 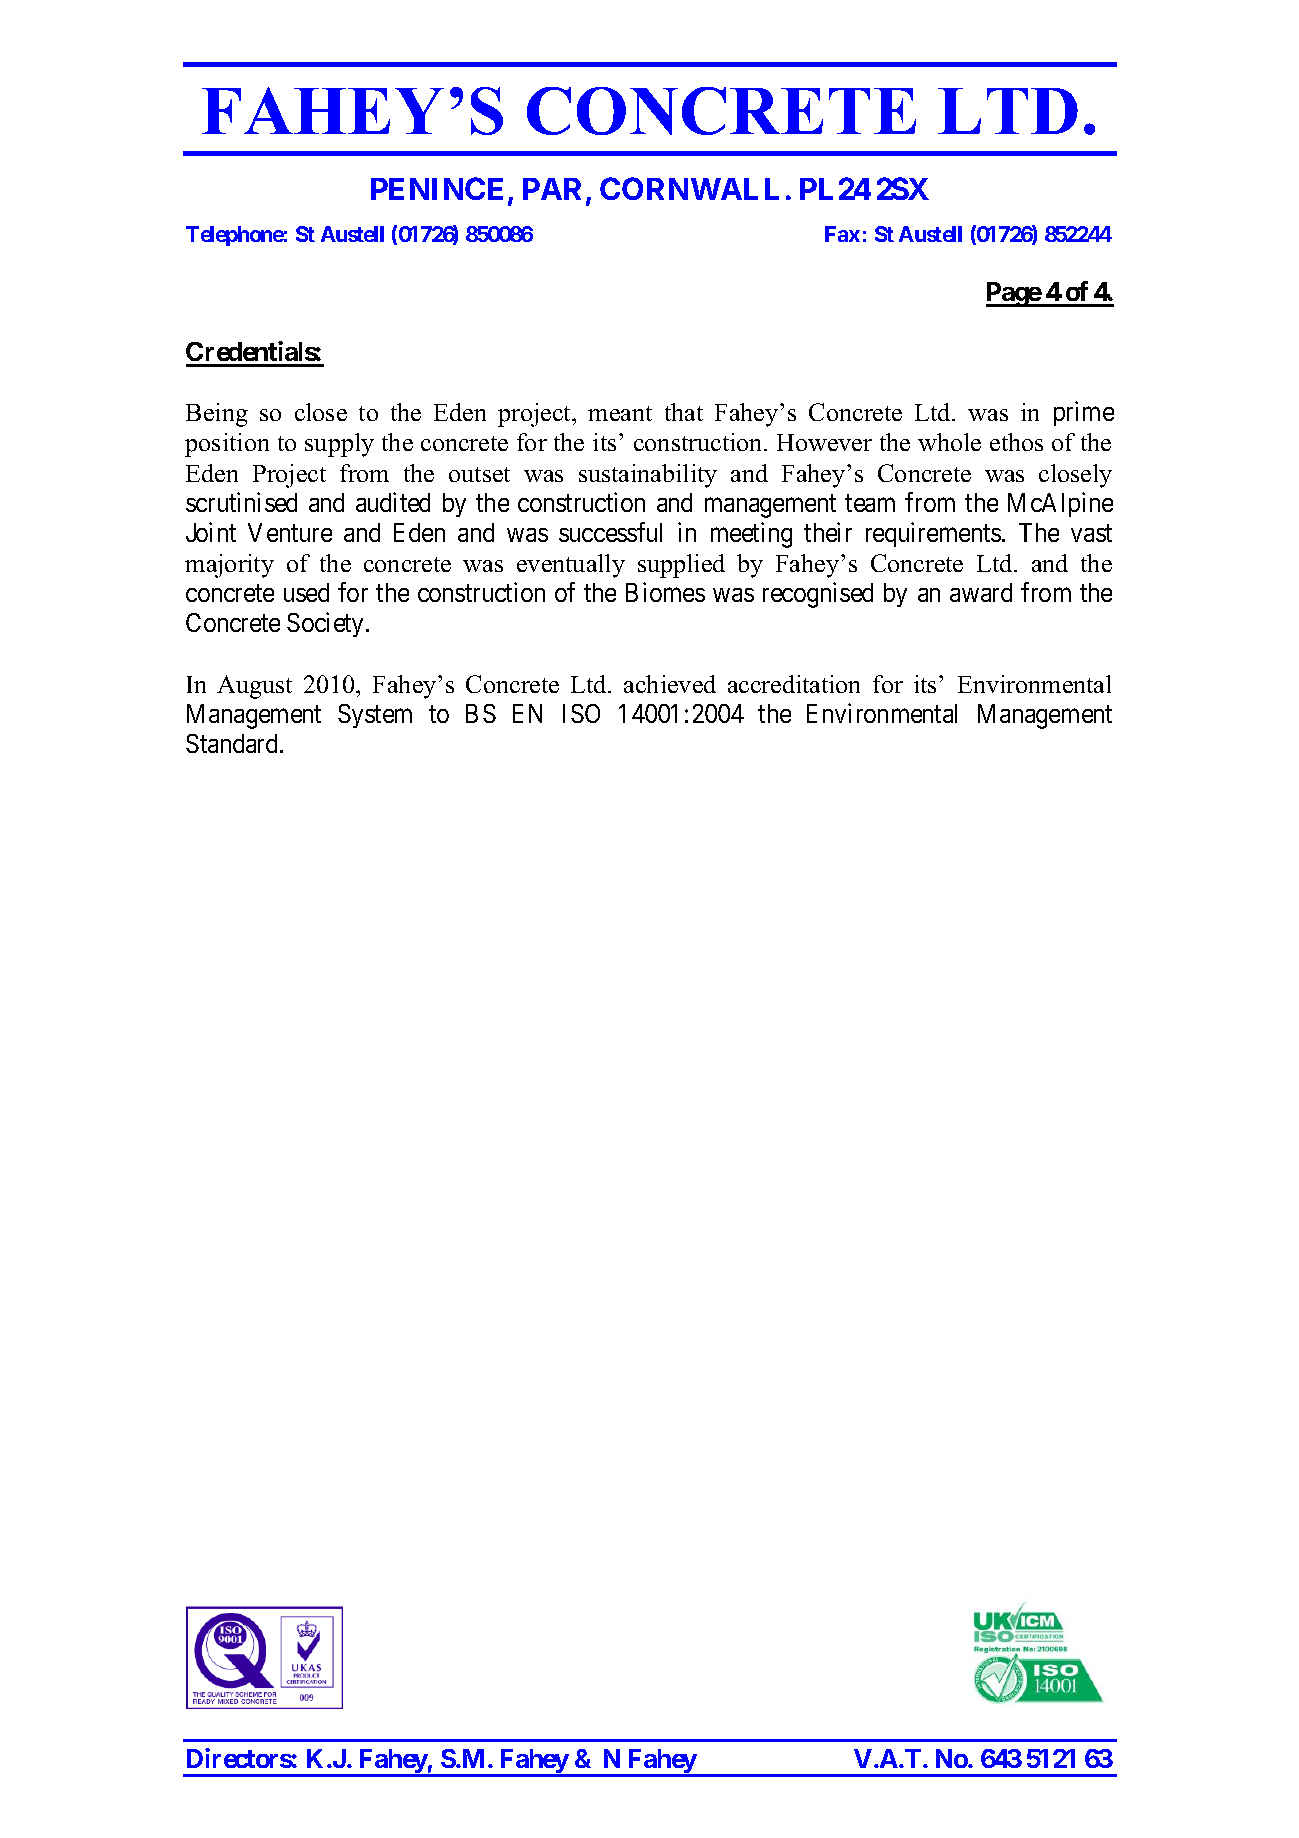 I want to click on sustainability, so click(x=648, y=476).
